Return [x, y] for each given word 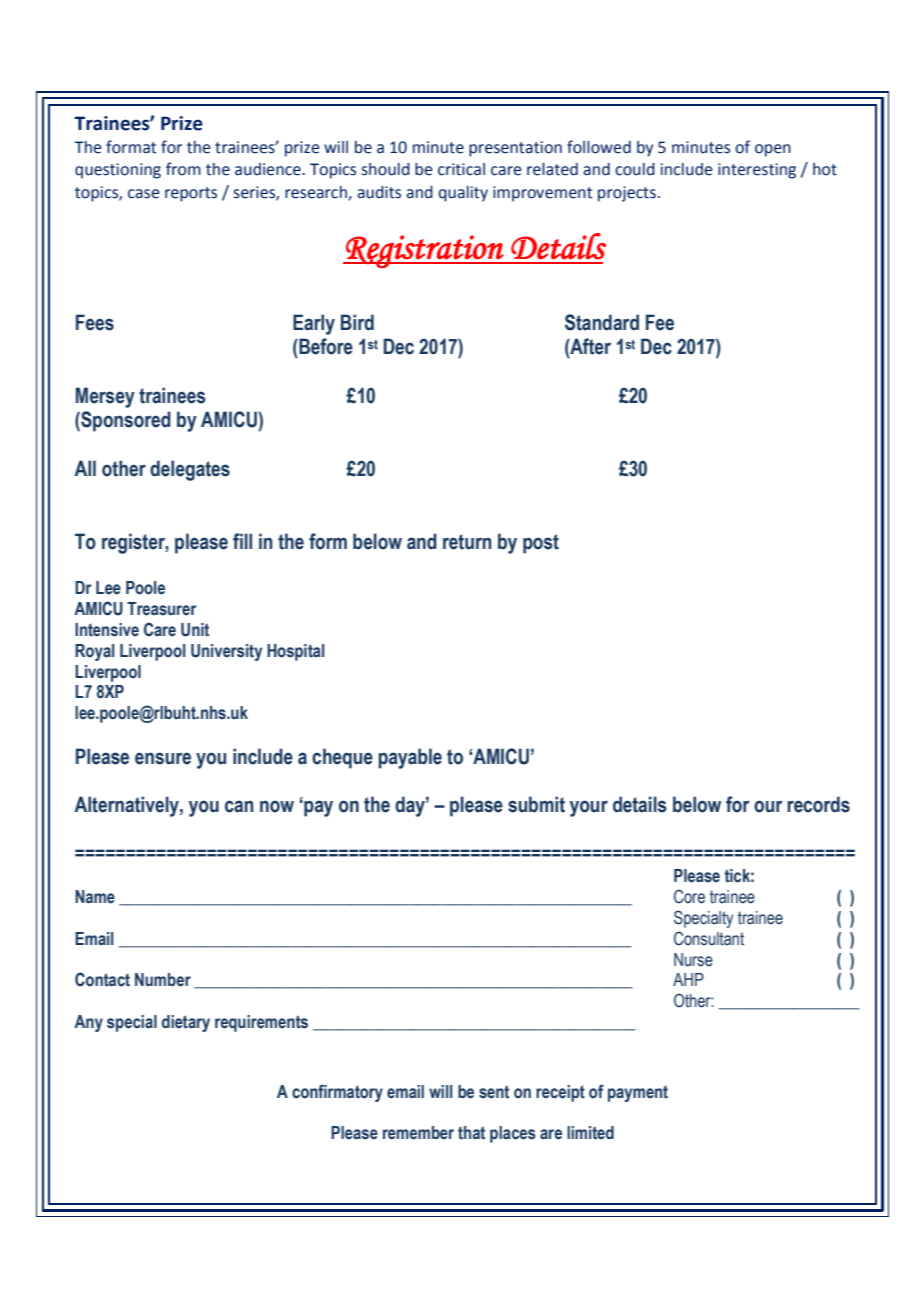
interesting [757, 171]
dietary [186, 1023]
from [183, 169]
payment [638, 1093]
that [471, 1133]
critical [461, 169]
